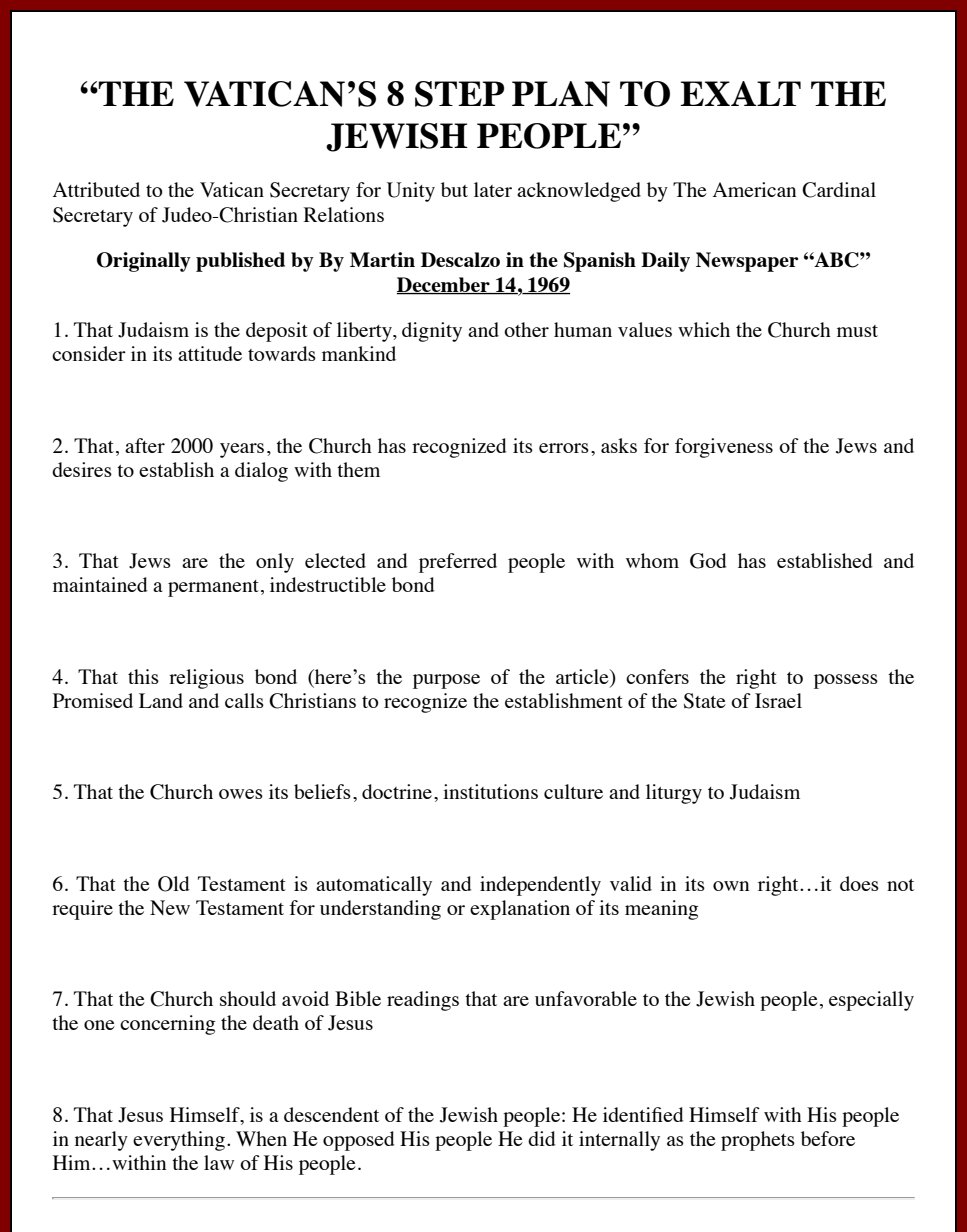 Image resolution: width=967 pixels, height=1232 pixels. What do you see at coordinates (740, 93) in the image?
I see `EXALT` at bounding box center [740, 93].
